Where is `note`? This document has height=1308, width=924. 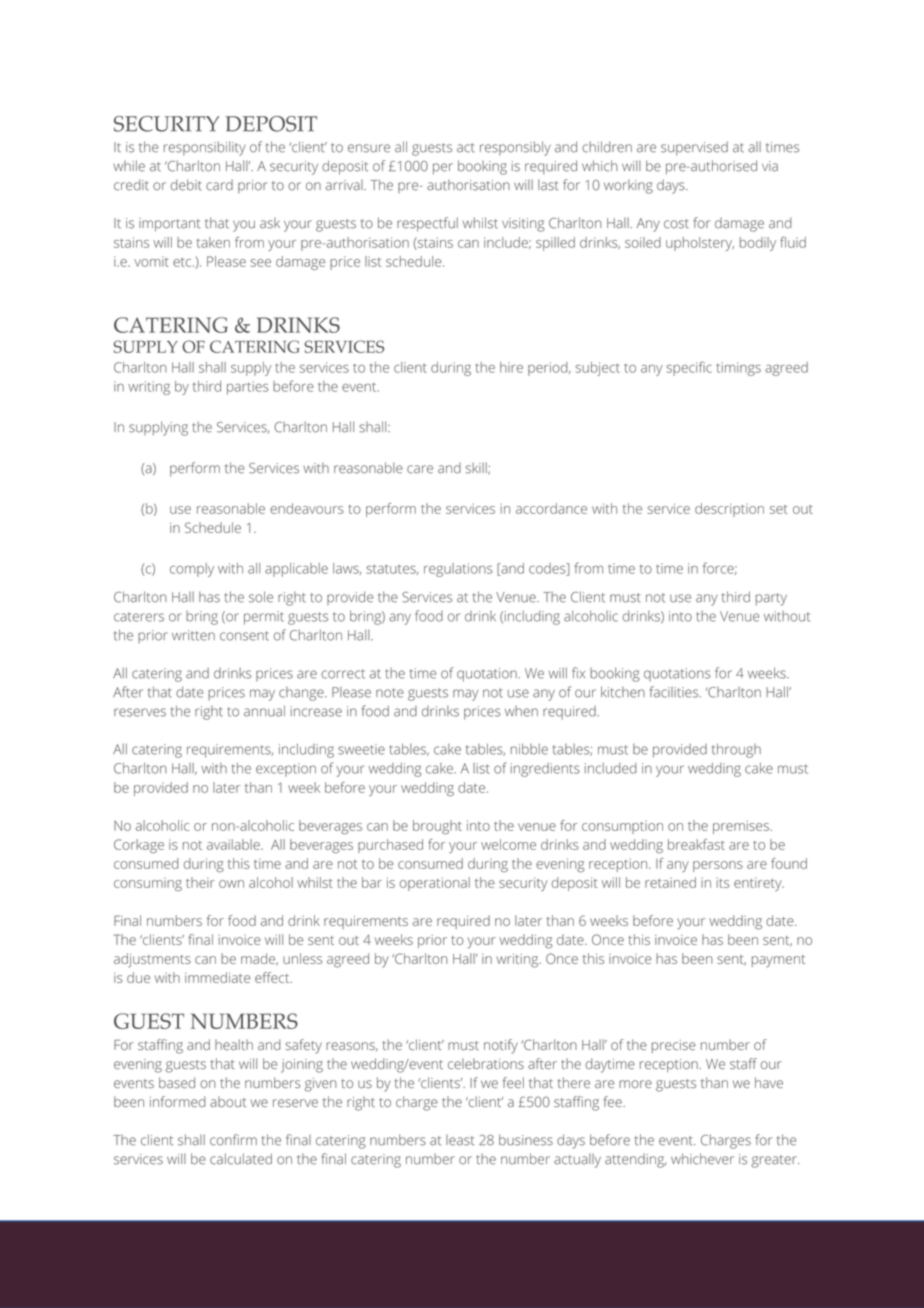 note is located at coordinates (390, 693).
